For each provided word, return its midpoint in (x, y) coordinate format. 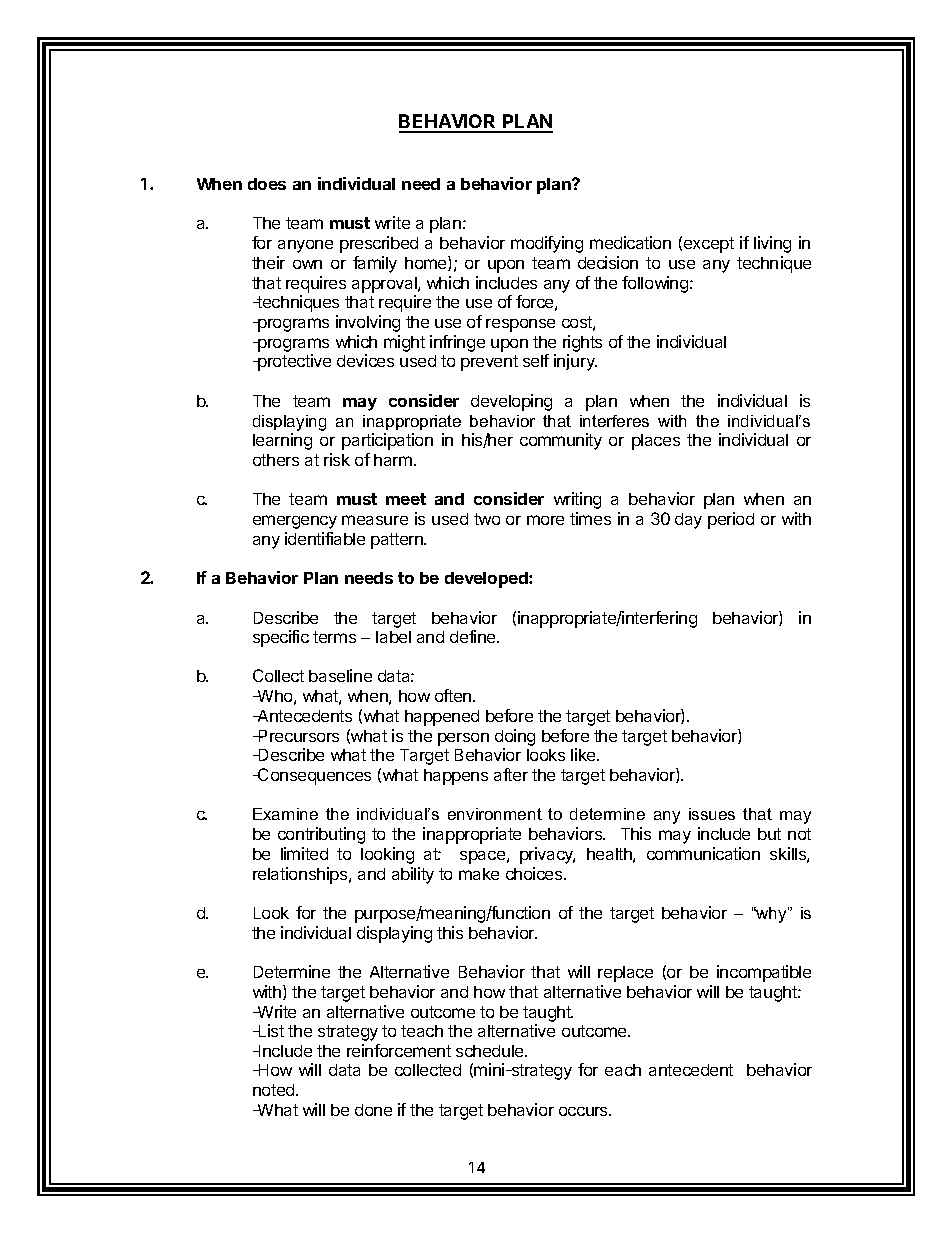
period (731, 520)
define (474, 636)
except (709, 245)
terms (334, 637)
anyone (305, 246)
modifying (547, 244)
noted (275, 1090)
